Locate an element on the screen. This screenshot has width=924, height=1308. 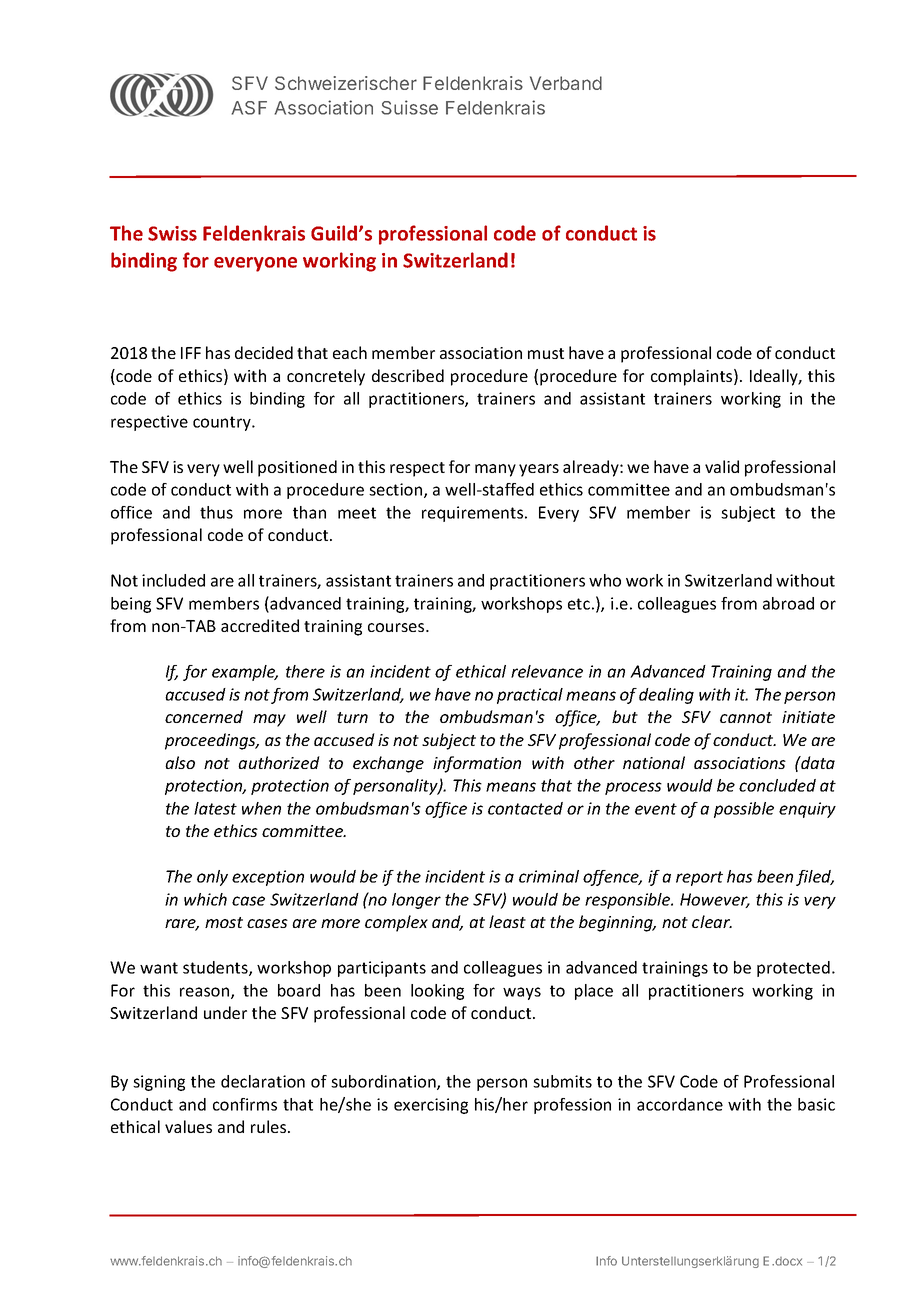
confirms is located at coordinates (245, 1104).
